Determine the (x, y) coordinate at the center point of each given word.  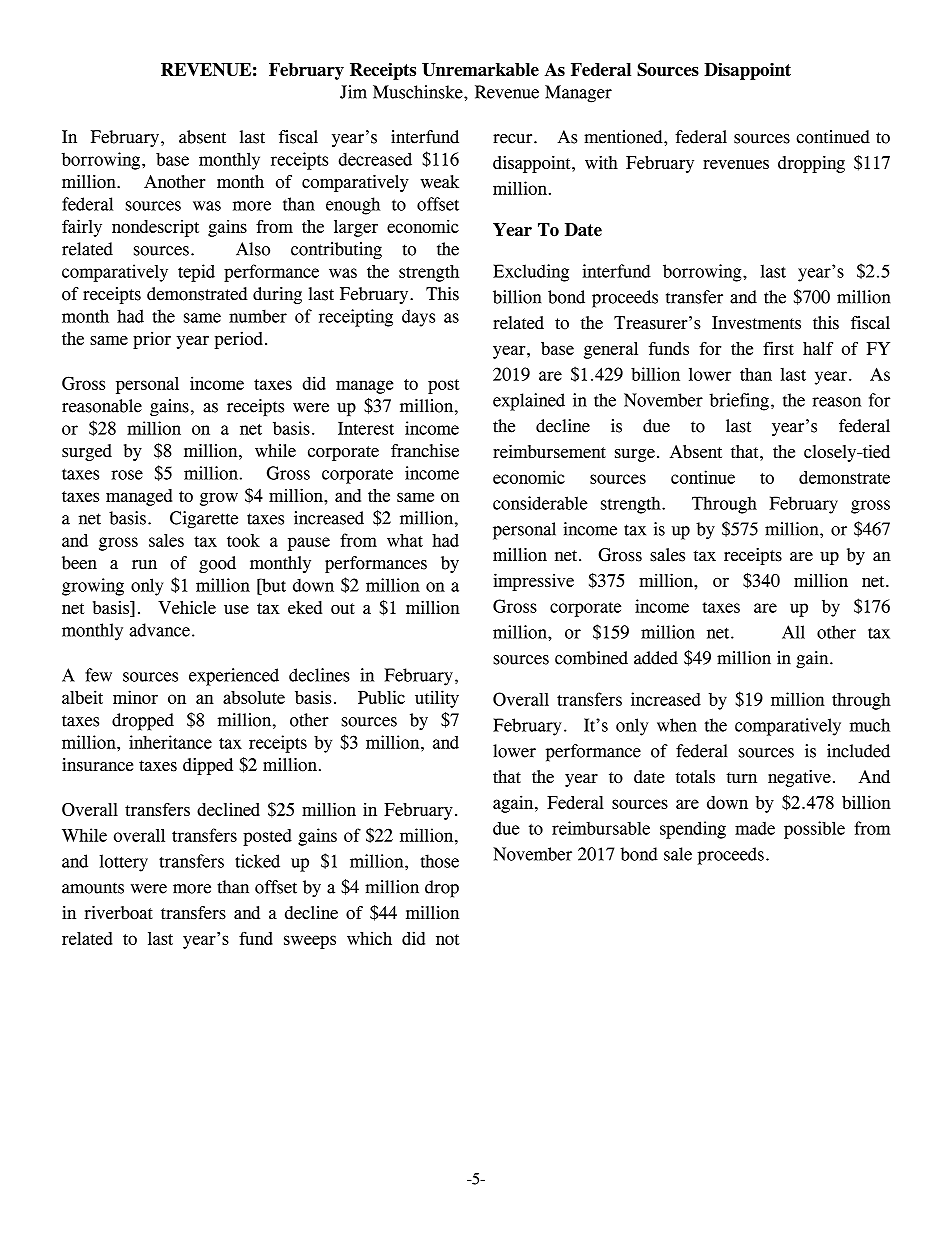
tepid (196, 273)
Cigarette (204, 520)
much (870, 725)
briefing (739, 402)
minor (135, 697)
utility (437, 699)
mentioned (624, 137)
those (439, 861)
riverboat (118, 913)
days (418, 318)
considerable (540, 503)
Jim (353, 92)
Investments (756, 323)
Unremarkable (480, 69)
